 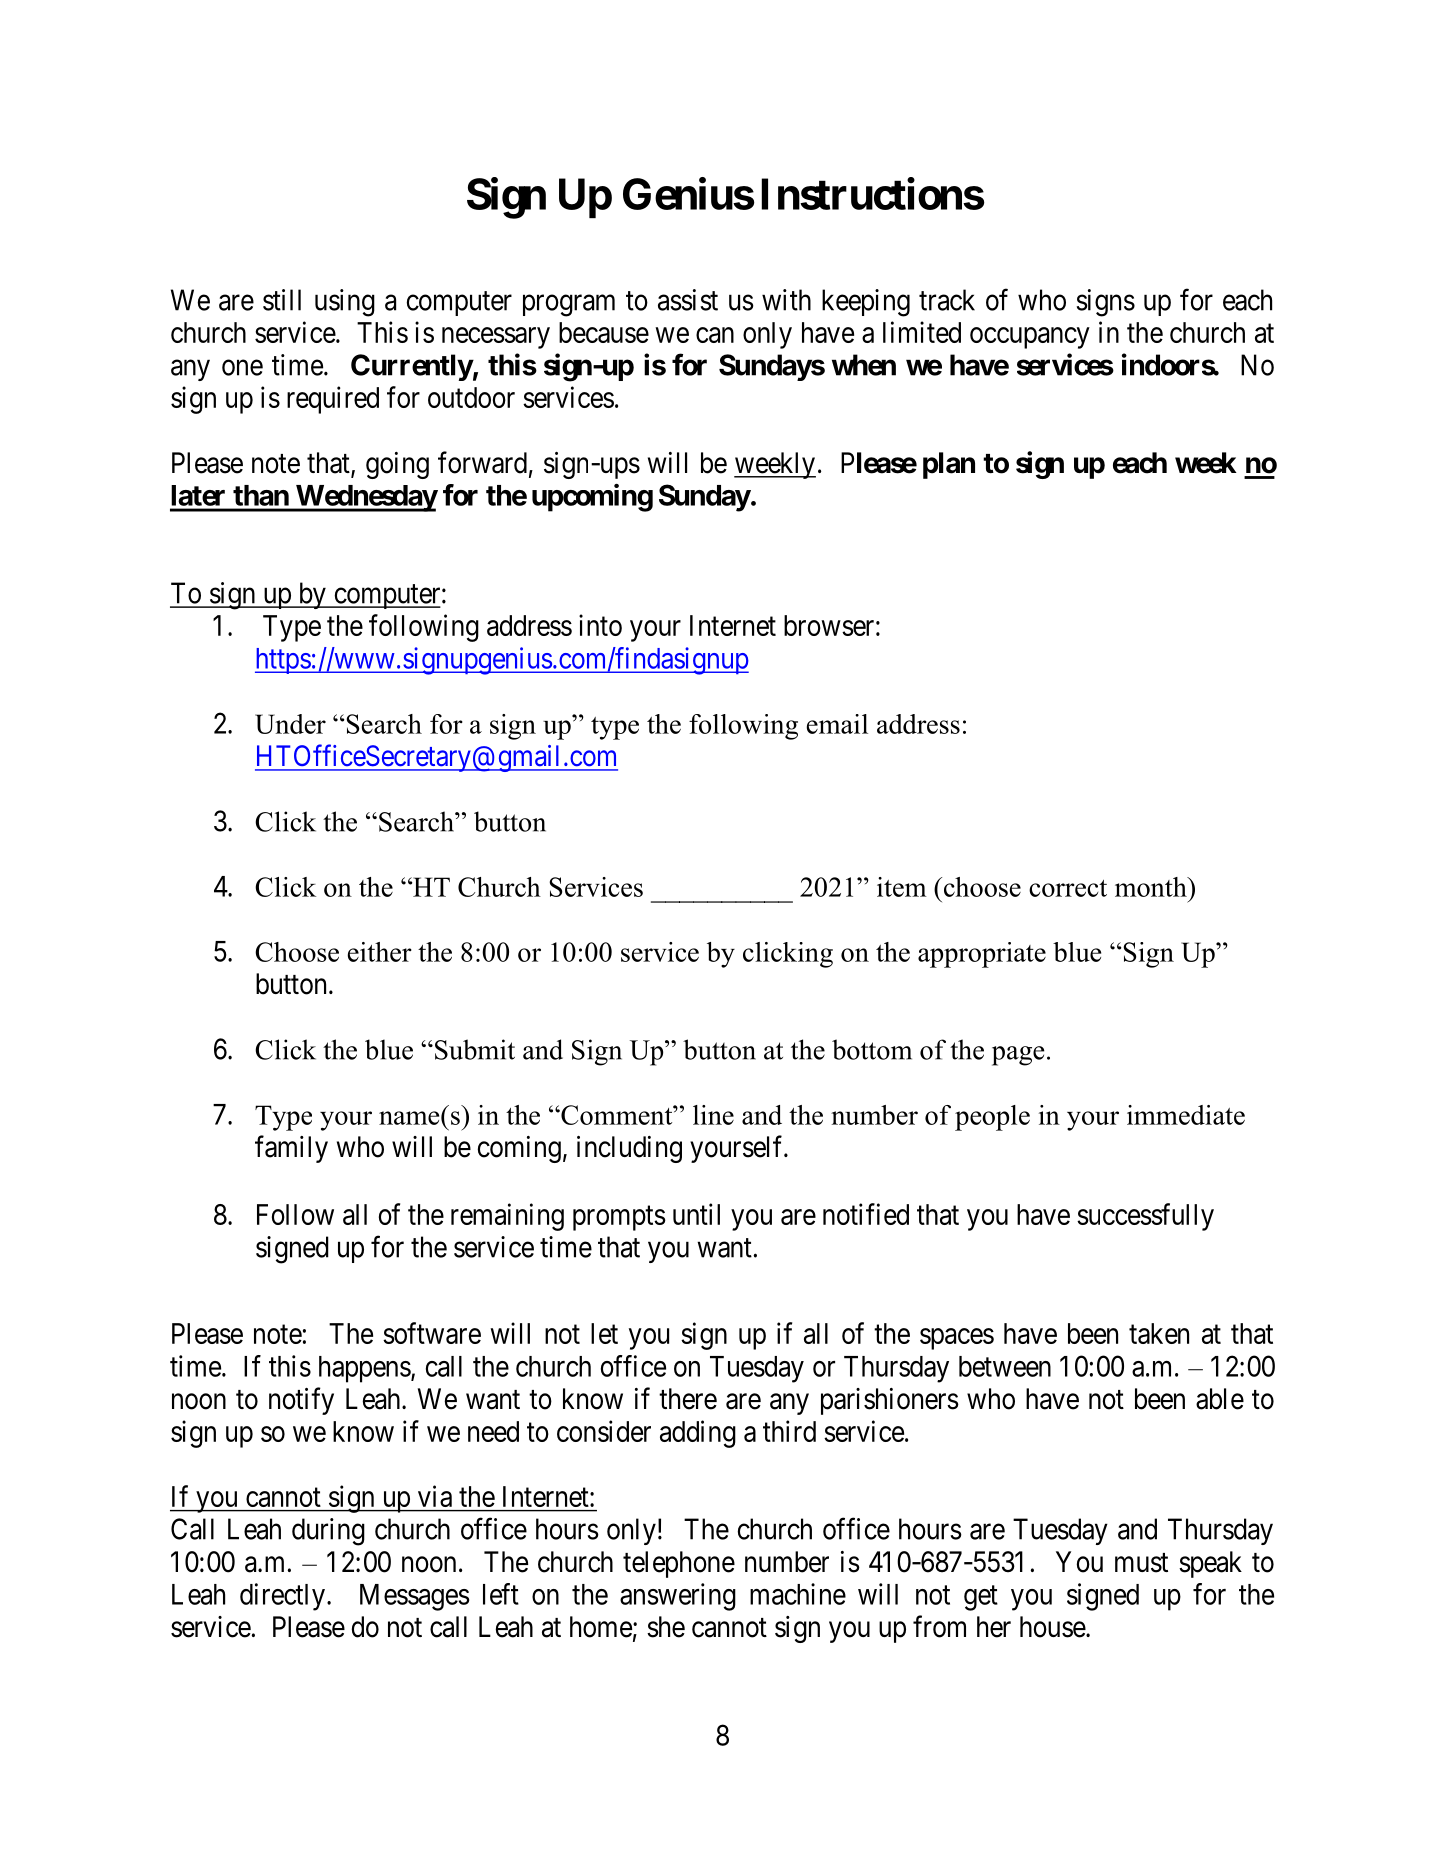 I want to click on either, so click(x=380, y=952).
